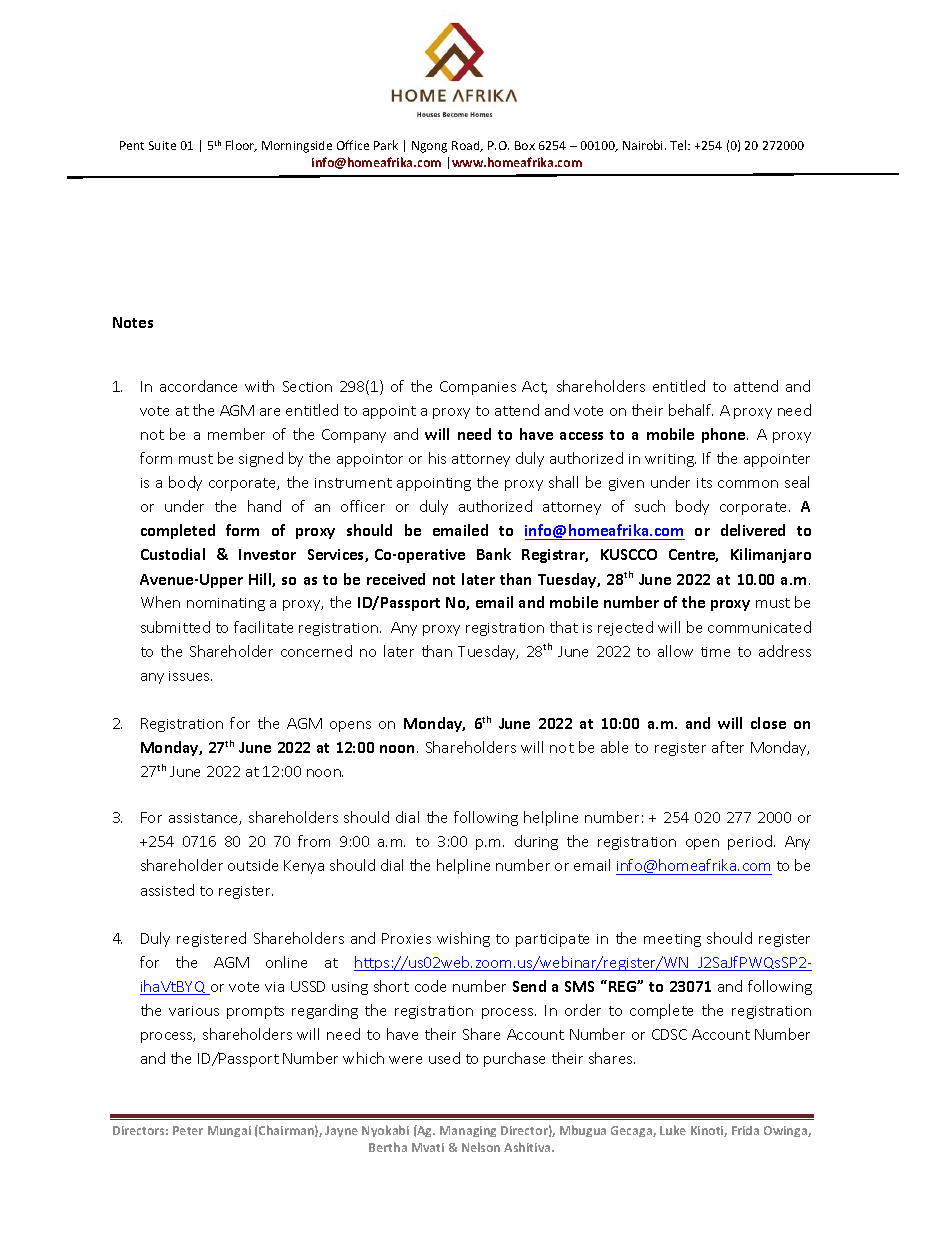  Describe the element at coordinates (478, 388) in the image. I see `Companies` at that location.
